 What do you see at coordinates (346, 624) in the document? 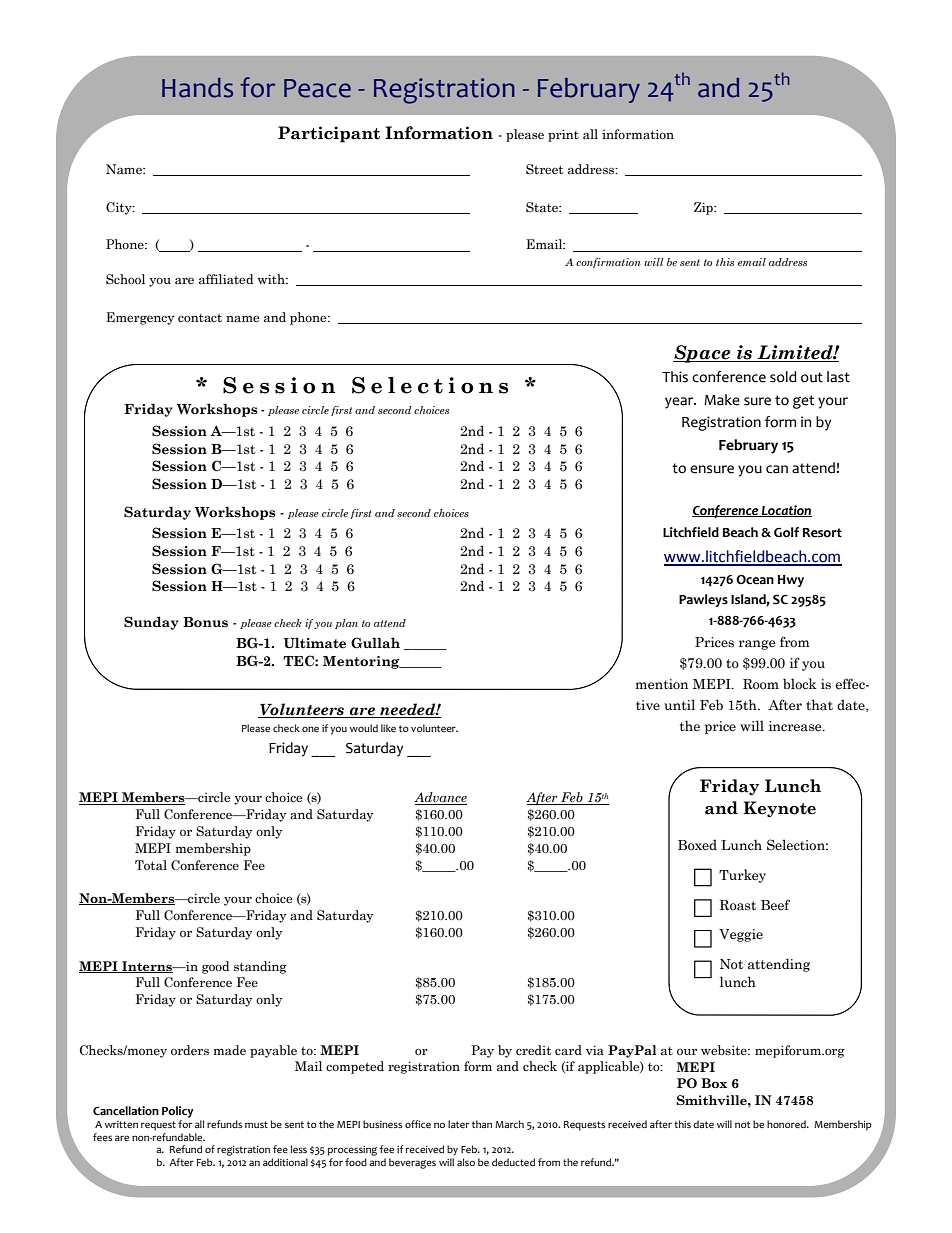
I see `plan` at bounding box center [346, 624].
